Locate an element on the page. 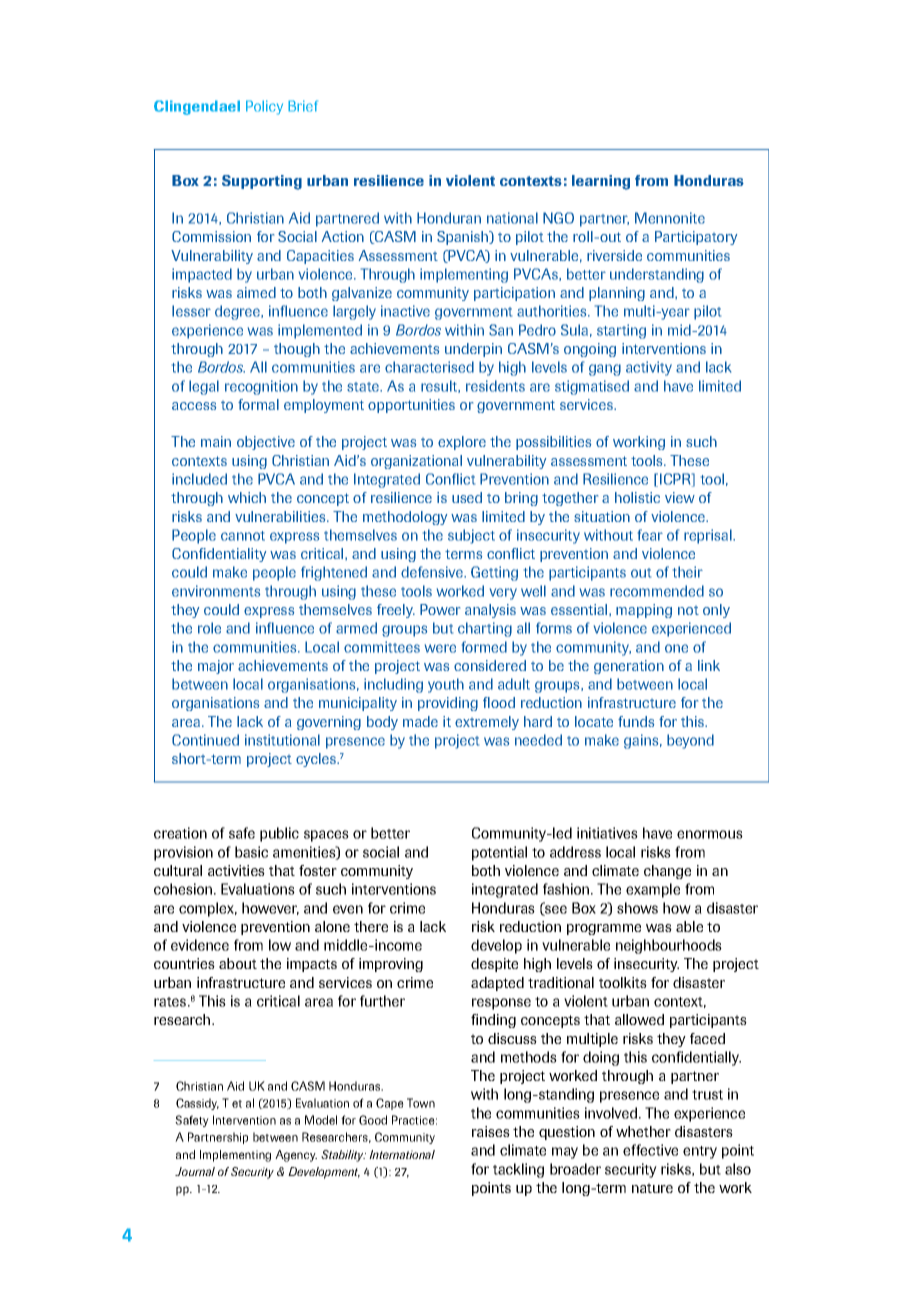 Image resolution: width=924 pixels, height=1308 pixels. were is located at coordinates (440, 648).
